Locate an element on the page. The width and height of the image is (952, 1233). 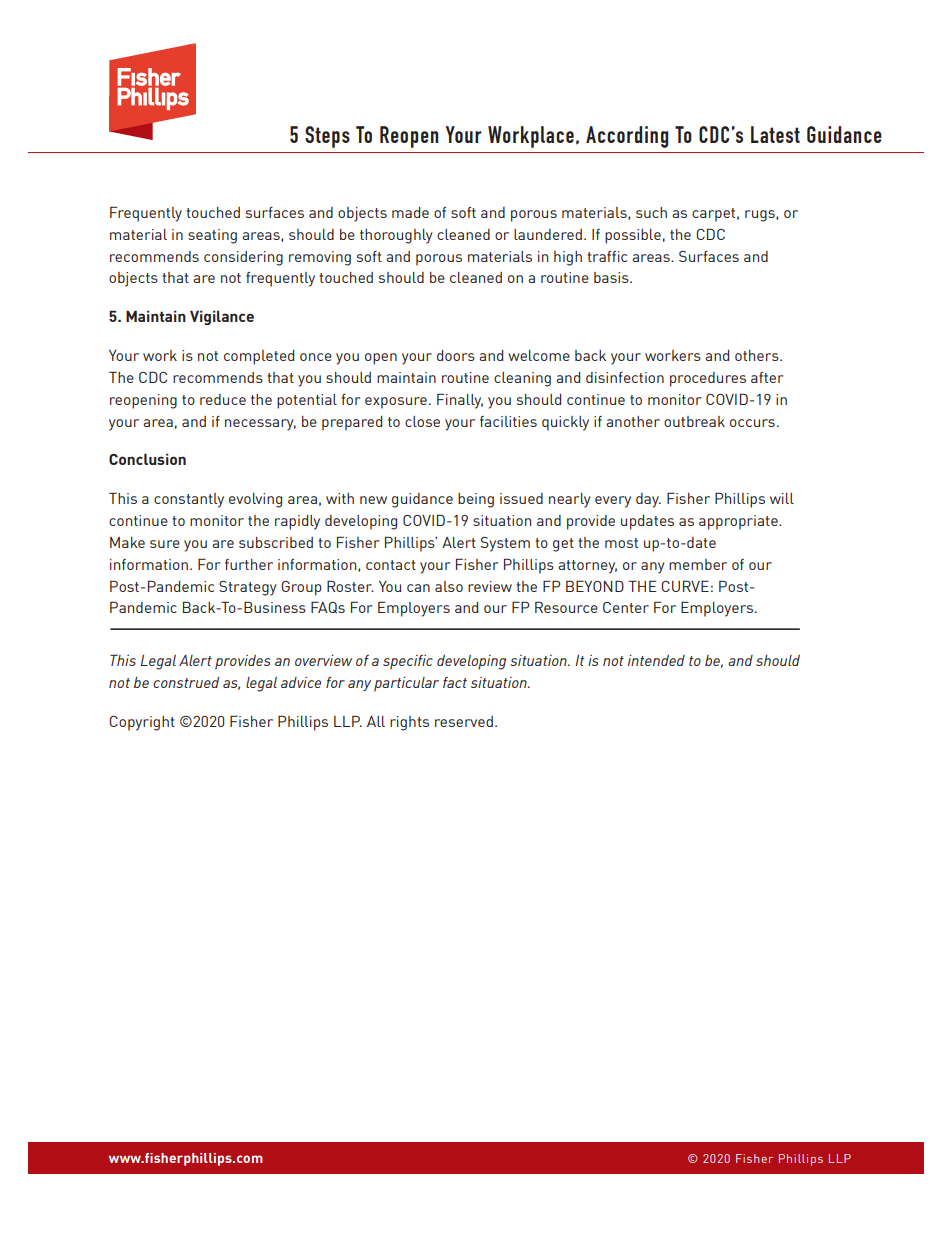
intended is located at coordinates (656, 660).
